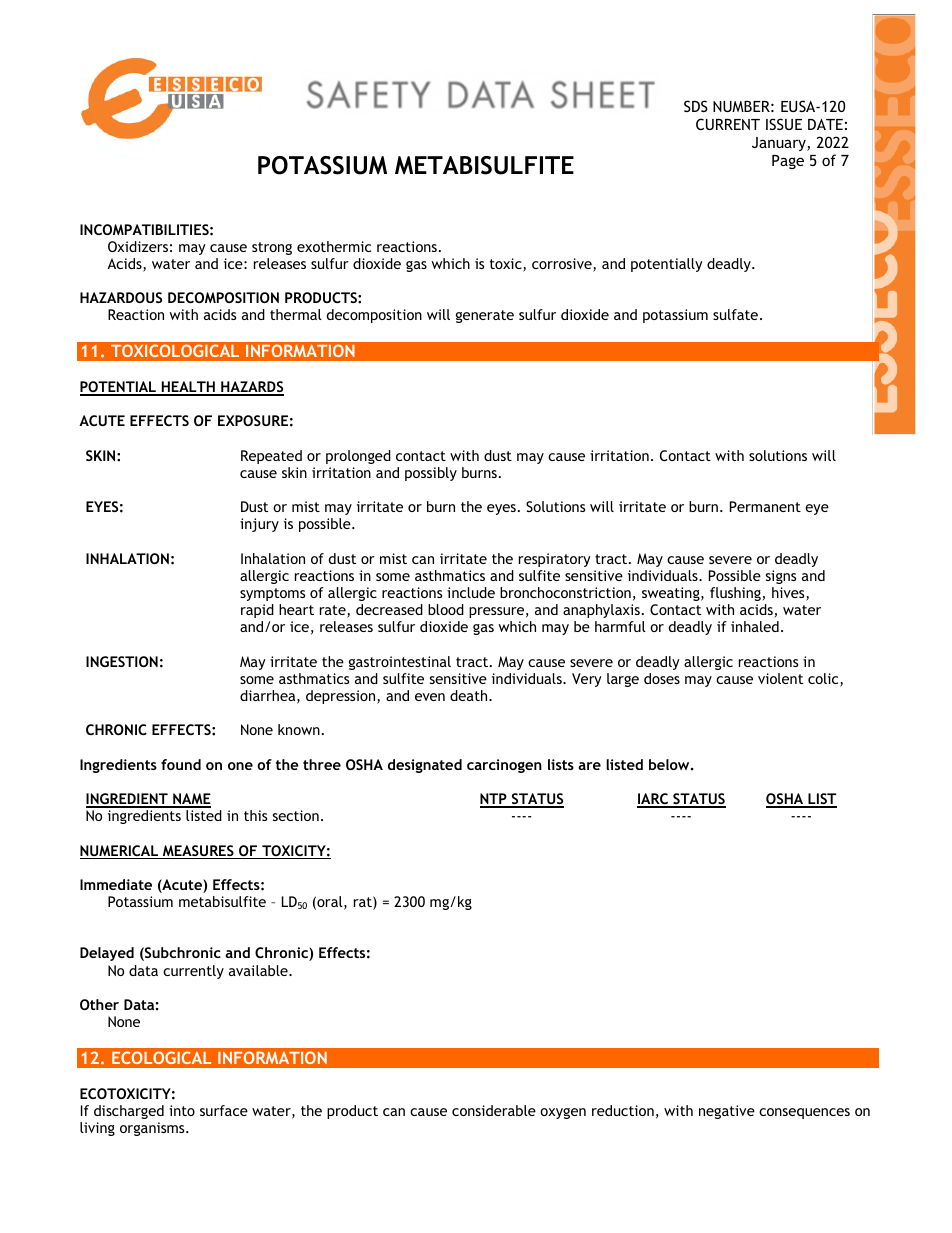 The height and width of the page is (1233, 952). Describe the element at coordinates (494, 1110) in the page. I see `considerable` at that location.
